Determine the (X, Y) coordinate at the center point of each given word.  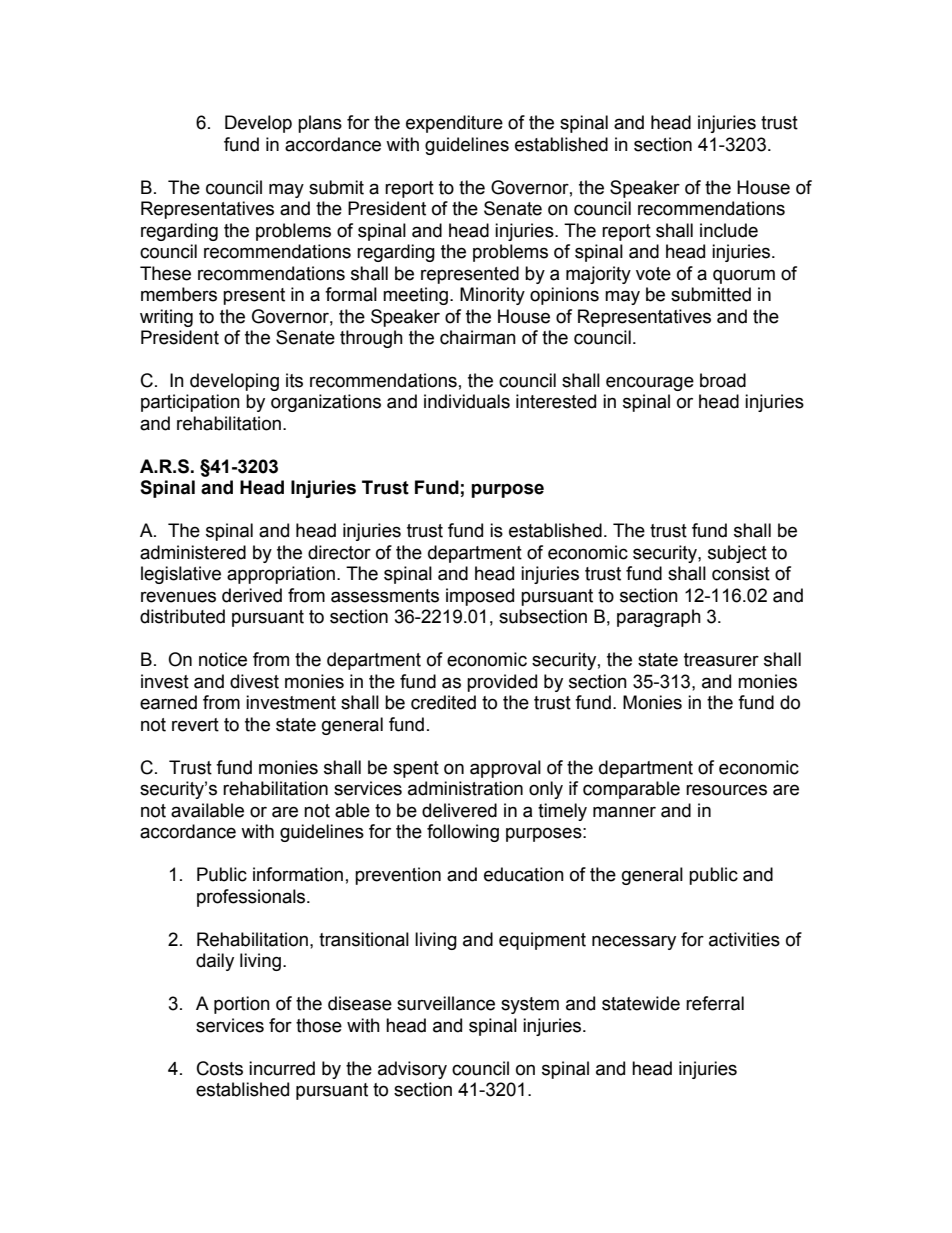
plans (320, 124)
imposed (480, 597)
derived (252, 595)
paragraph (659, 618)
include (729, 230)
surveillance (446, 1003)
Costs (220, 1068)
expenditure (454, 124)
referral (715, 1003)
